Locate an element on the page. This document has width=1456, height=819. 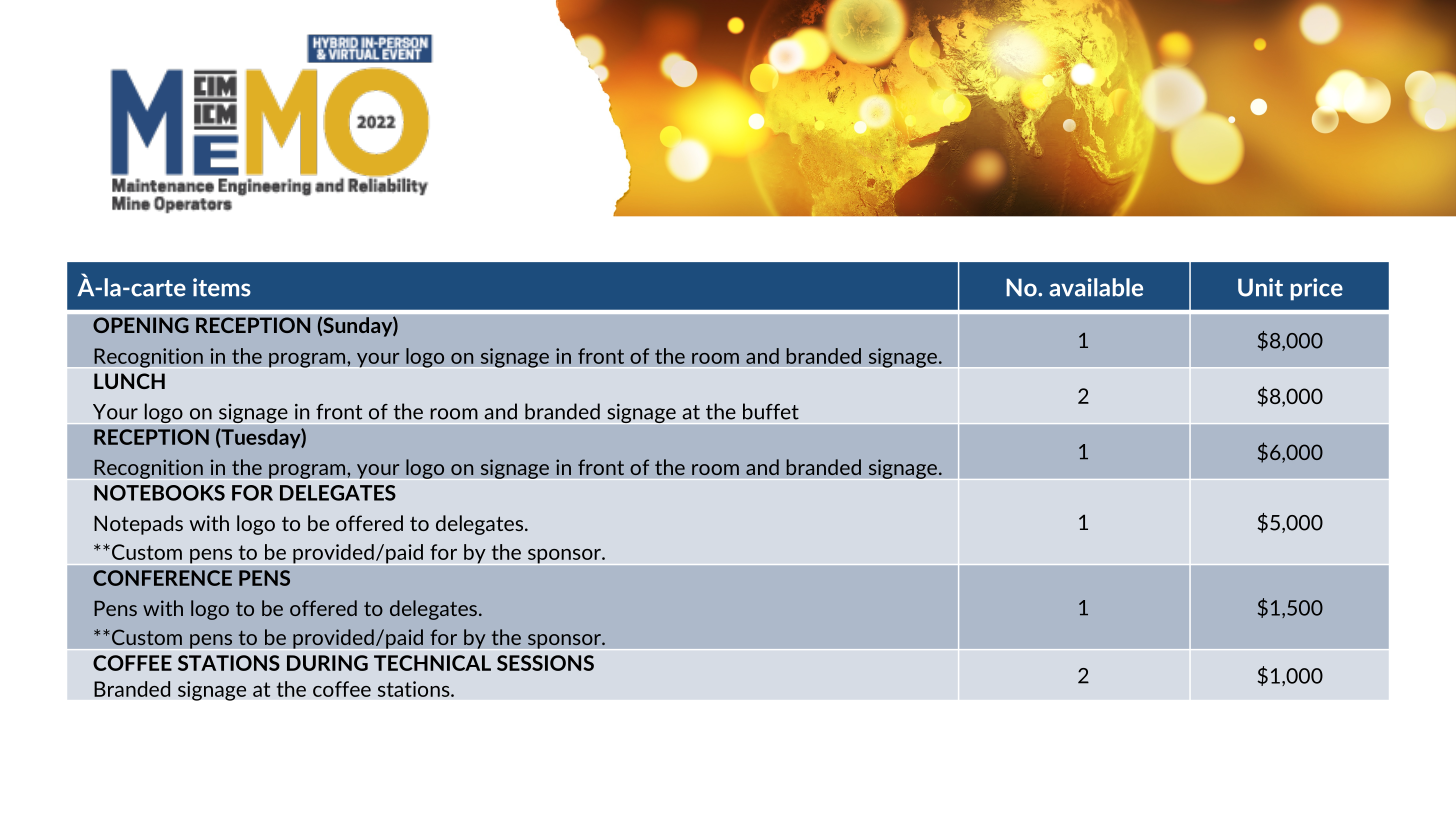
Unit is located at coordinates (1260, 287).
